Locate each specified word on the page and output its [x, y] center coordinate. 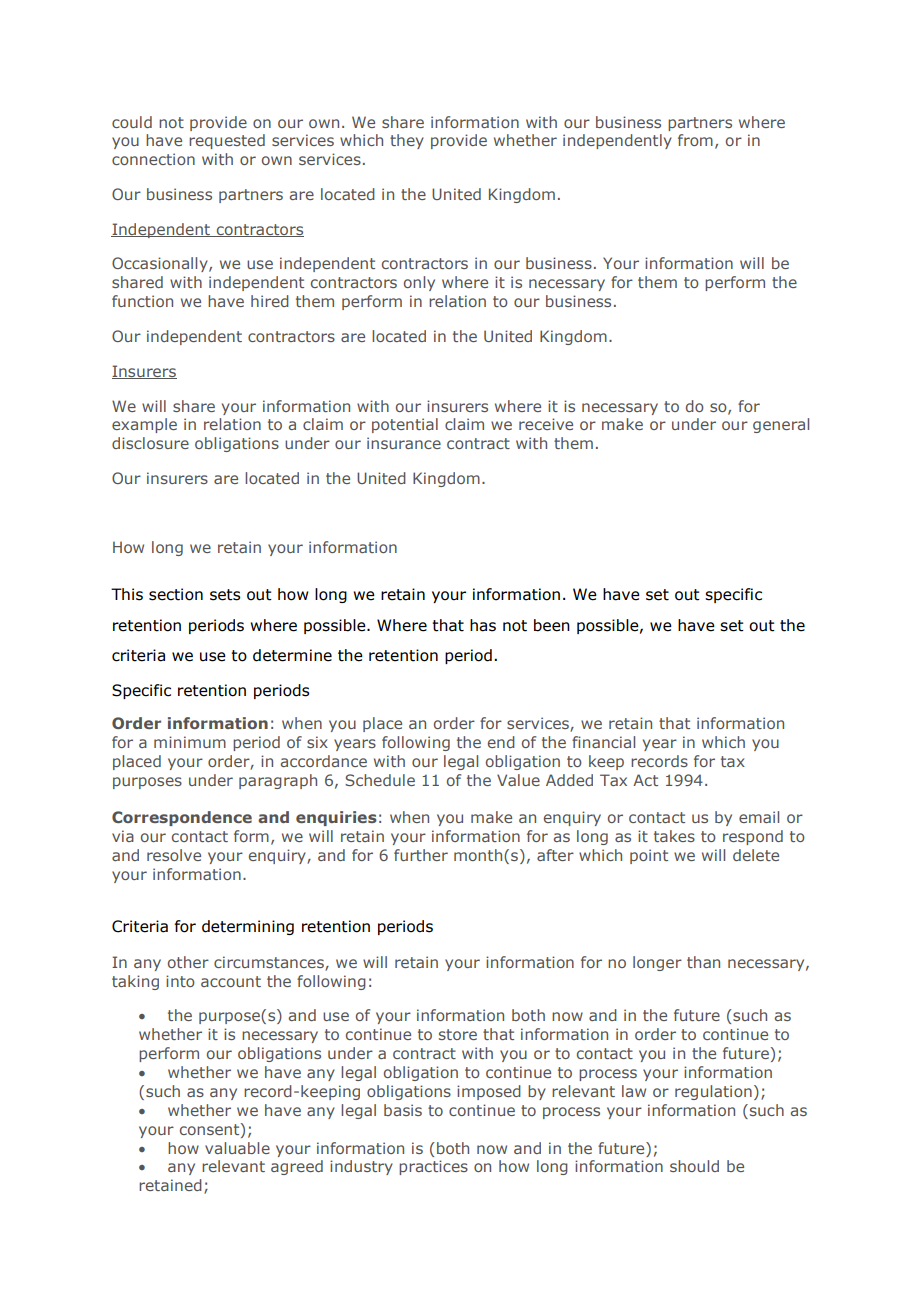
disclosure [150, 443]
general [781, 425]
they [407, 141]
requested [227, 141]
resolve [174, 855]
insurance [404, 443]
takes [674, 836]
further [421, 855]
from [695, 140]
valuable [237, 1148]
